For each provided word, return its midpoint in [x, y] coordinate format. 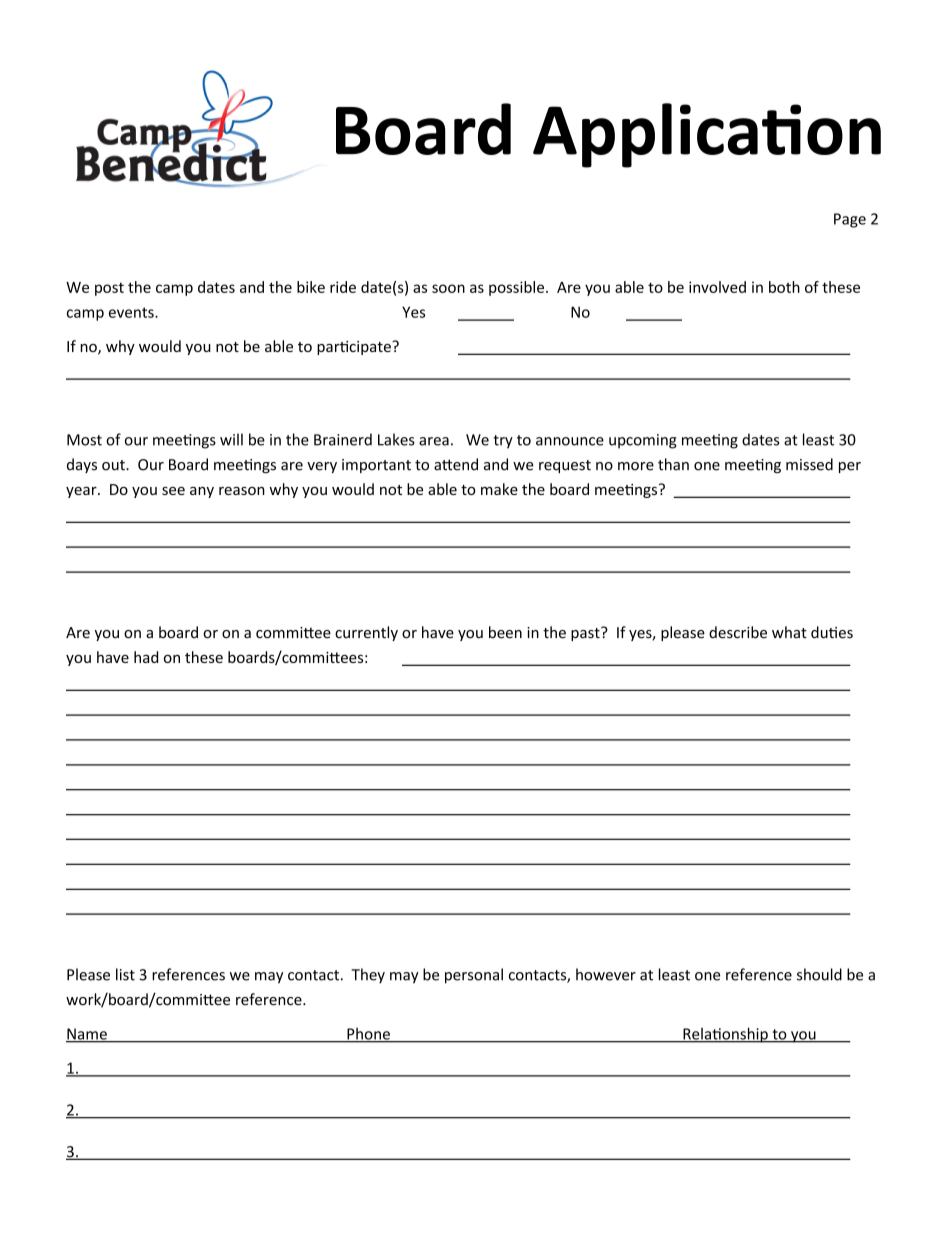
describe [738, 632]
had [146, 657]
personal [474, 976]
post [109, 289]
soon [448, 288]
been [505, 632]
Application [707, 135]
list [125, 974]
